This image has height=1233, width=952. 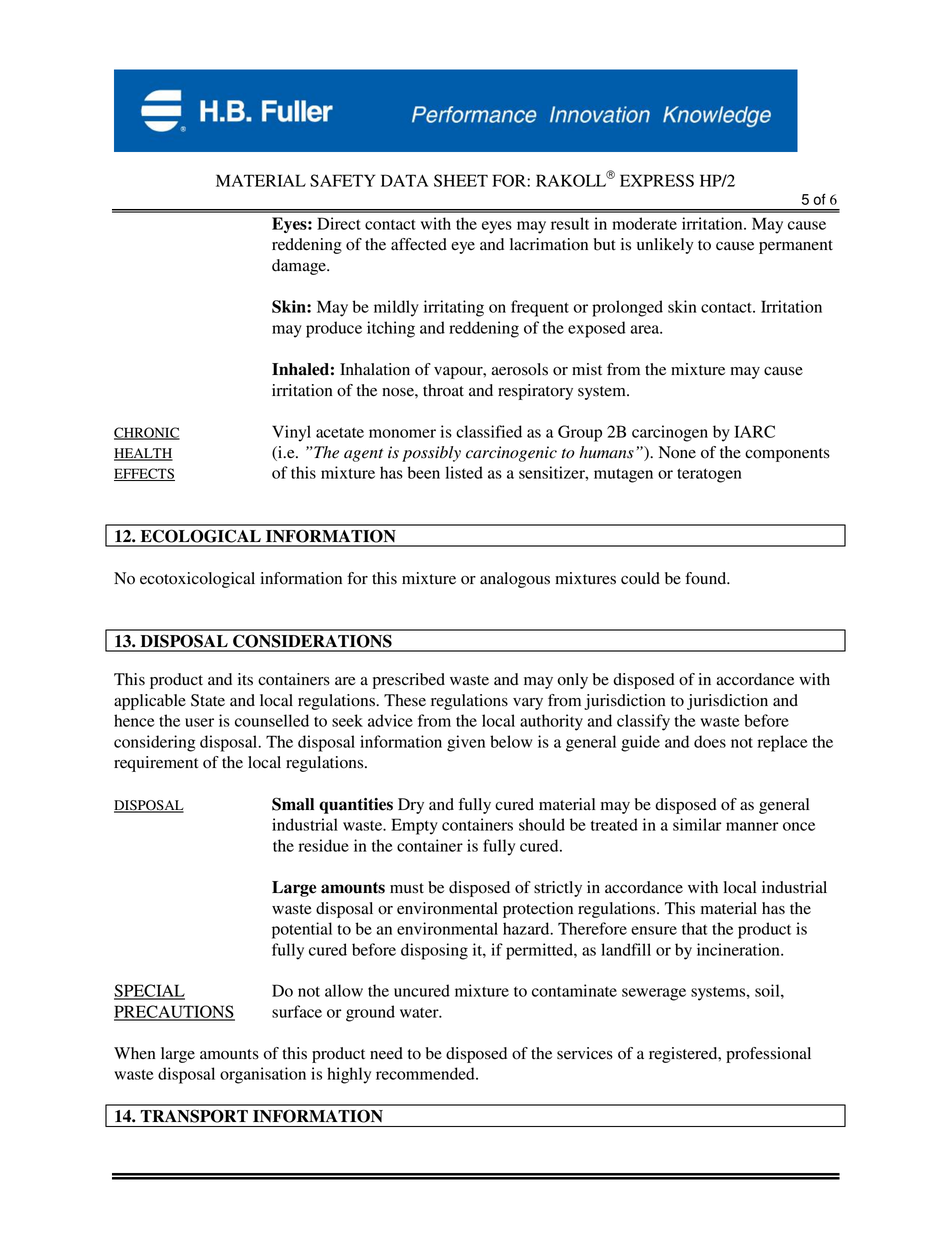 I want to click on its, so click(x=245, y=679).
